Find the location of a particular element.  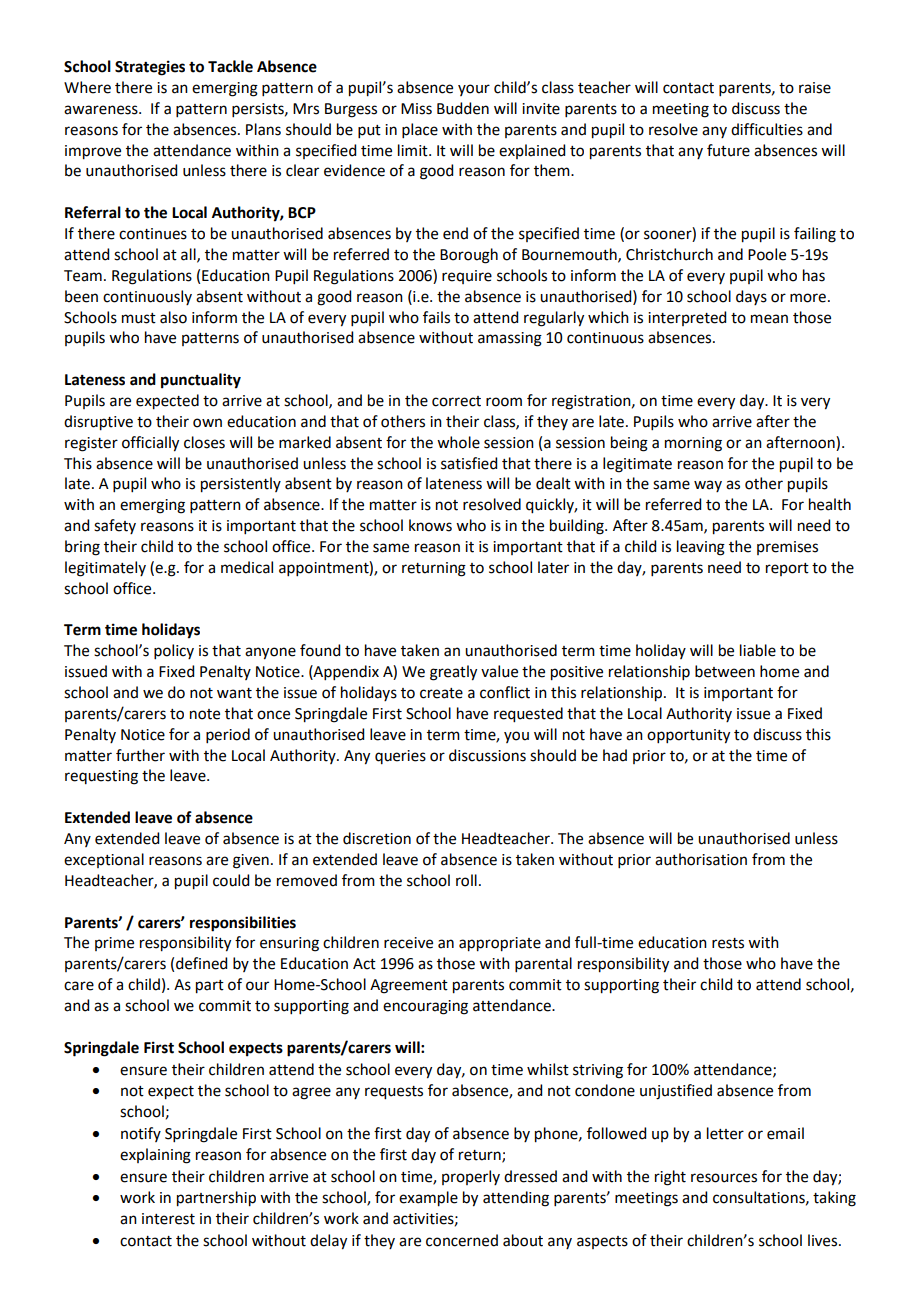

greatly is located at coordinates (453, 673).
